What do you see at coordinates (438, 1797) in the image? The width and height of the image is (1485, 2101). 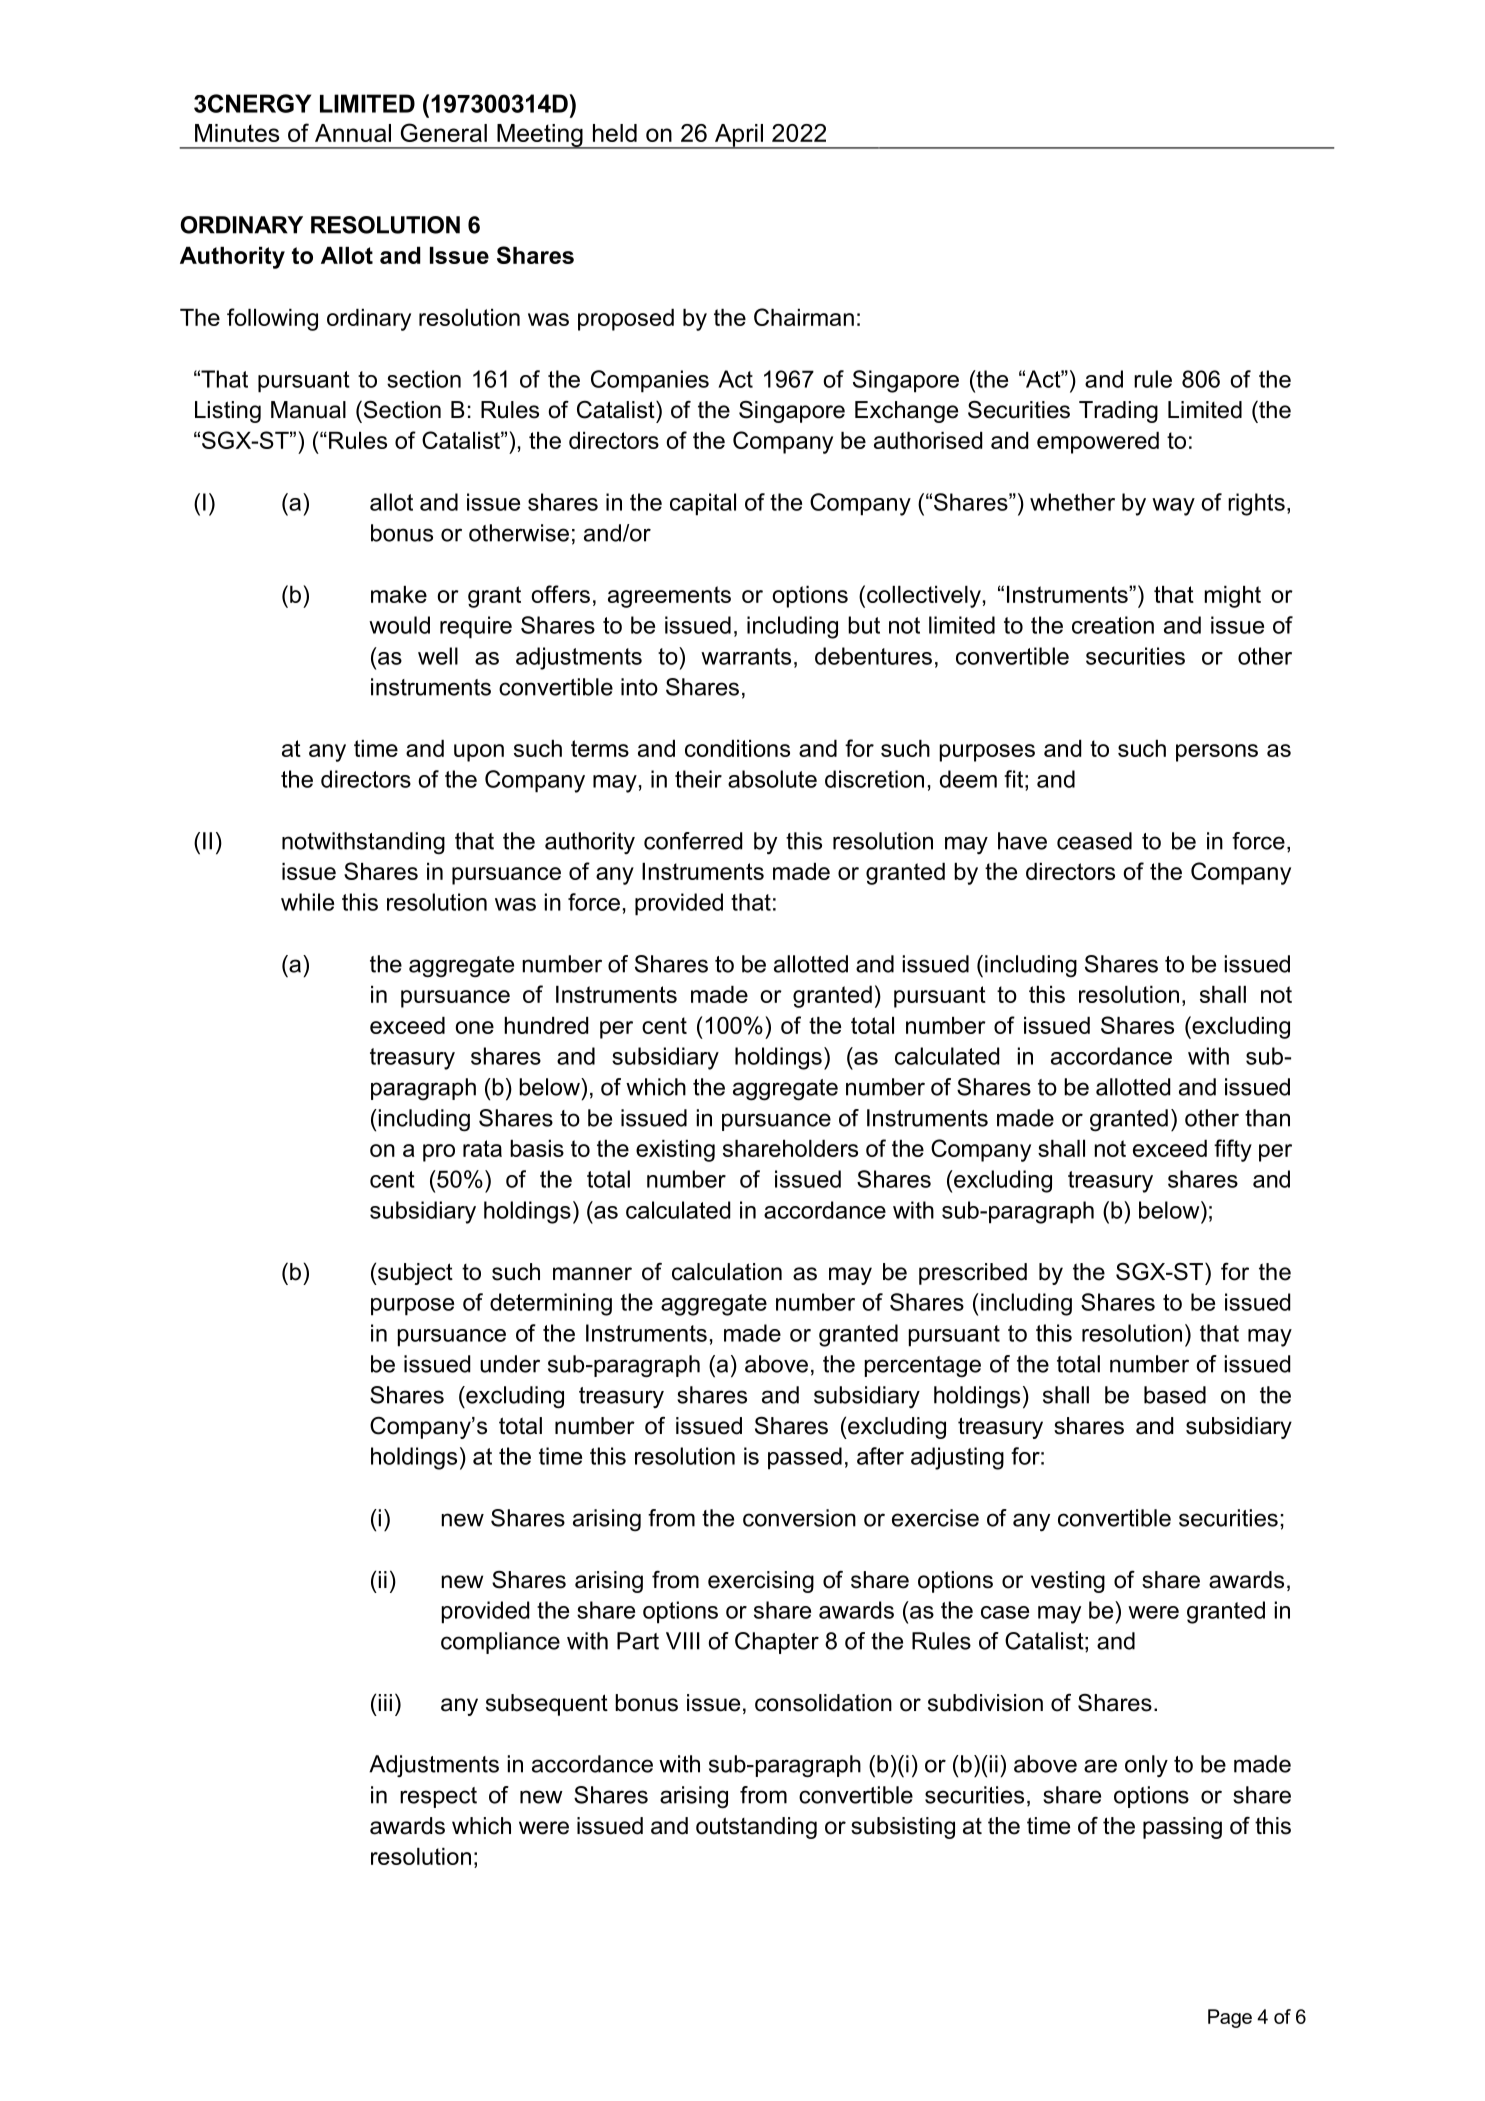 I see `respect` at bounding box center [438, 1797].
